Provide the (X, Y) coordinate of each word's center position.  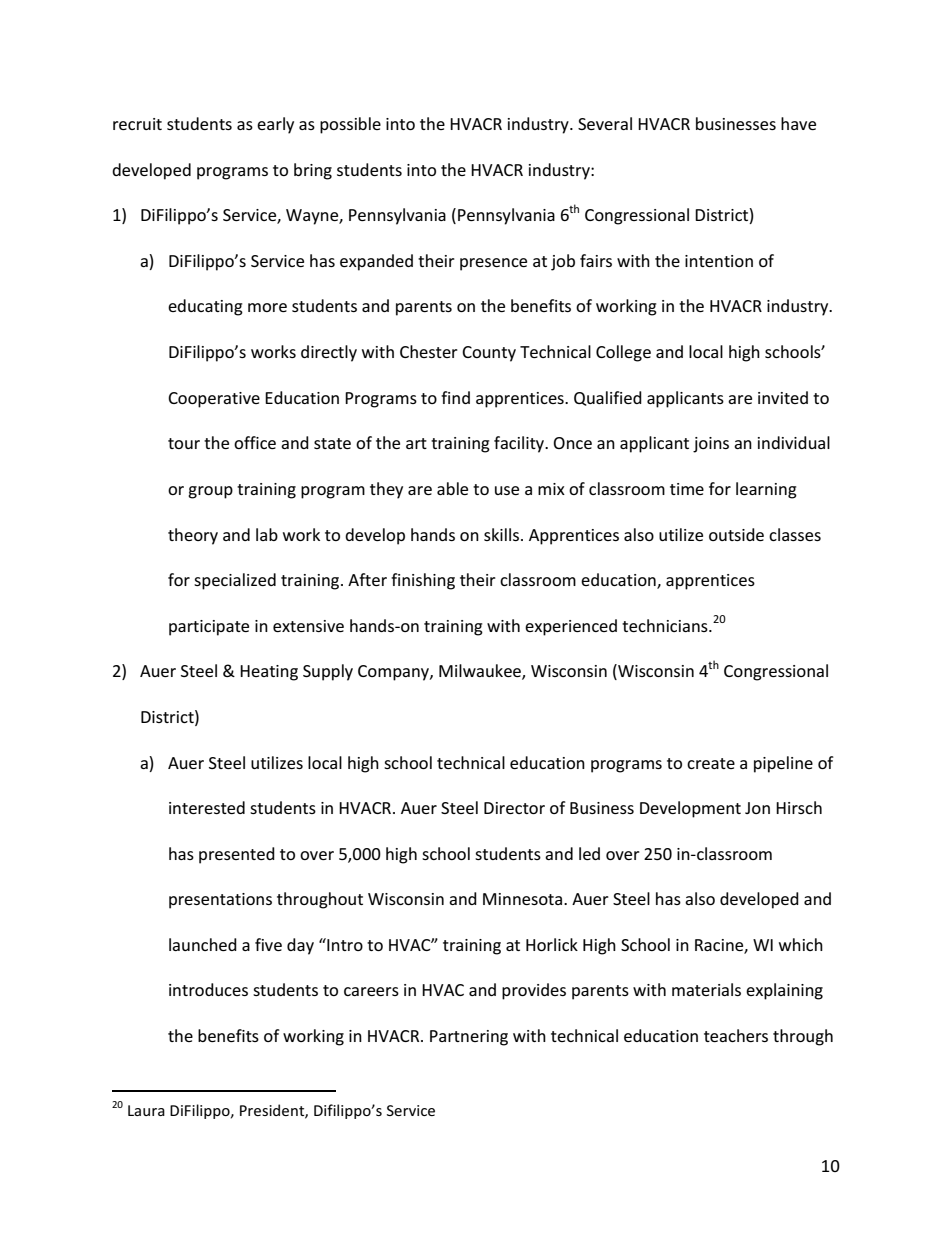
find (455, 397)
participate (209, 628)
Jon (757, 808)
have (798, 123)
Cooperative (214, 400)
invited (783, 397)
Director (514, 808)
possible (350, 125)
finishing (423, 581)
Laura (146, 1110)
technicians (666, 625)
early (275, 125)
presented (237, 855)
